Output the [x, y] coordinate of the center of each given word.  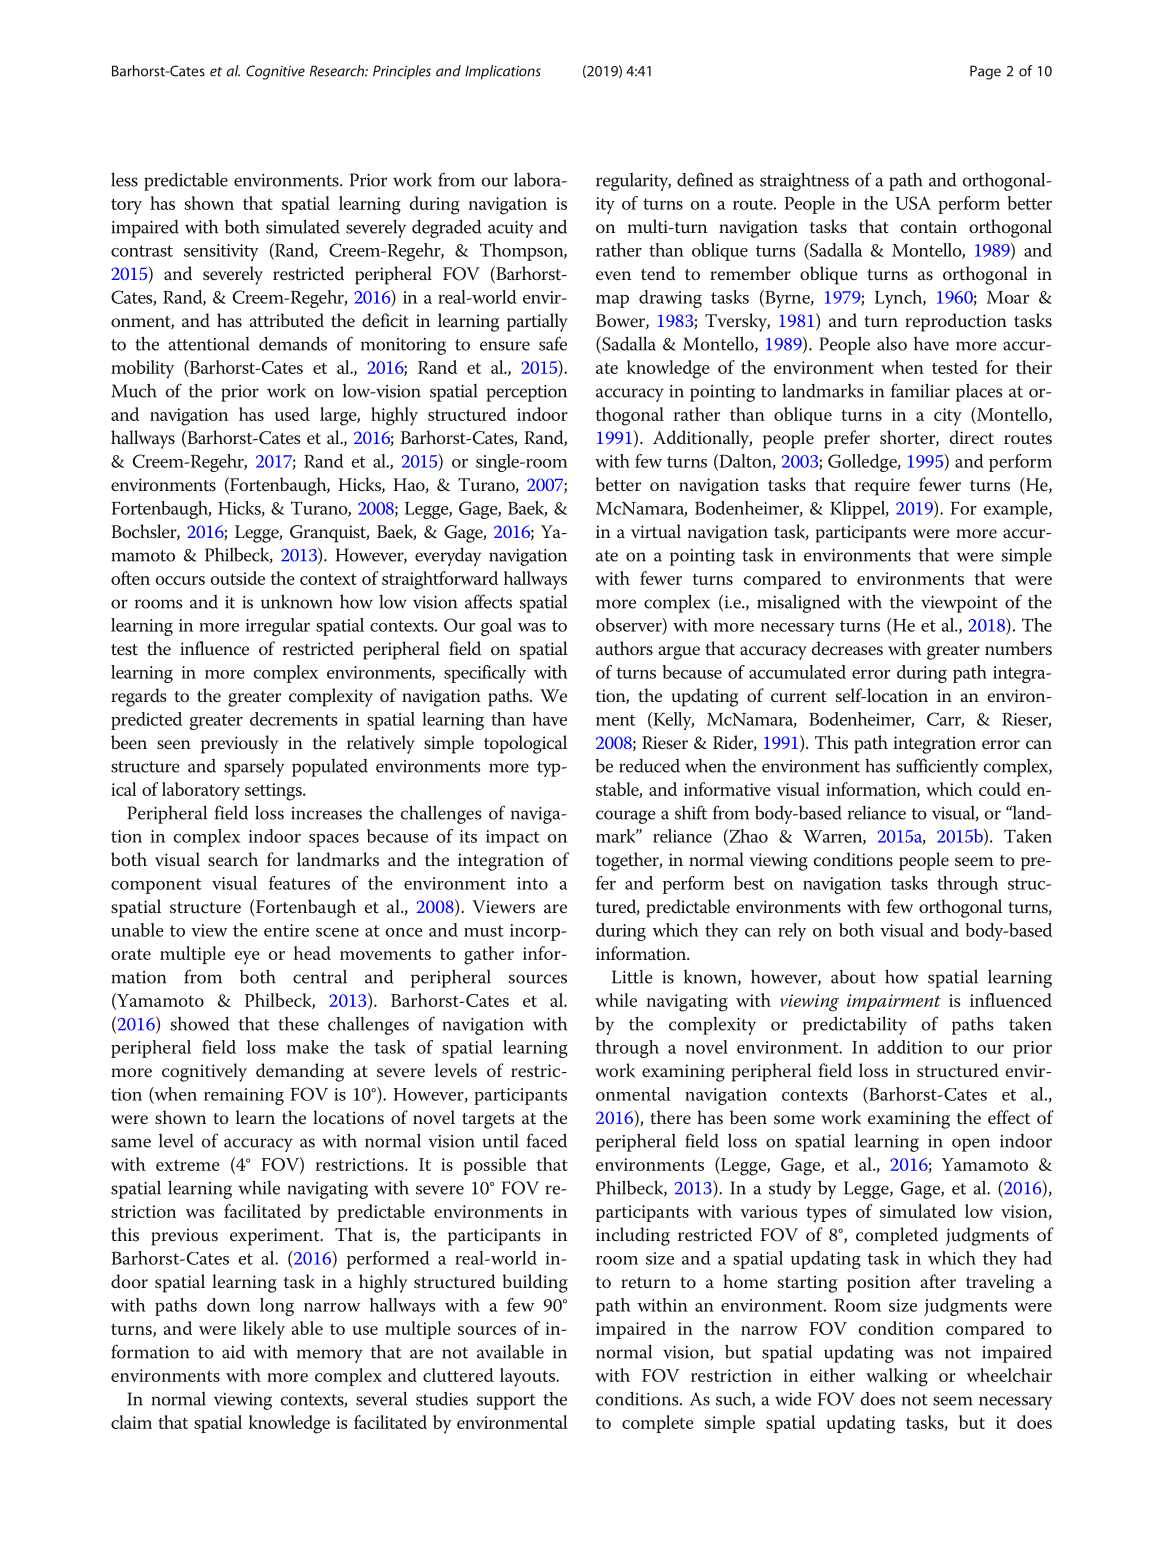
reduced [649, 766]
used [292, 414]
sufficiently [937, 767]
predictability [855, 1025]
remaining [244, 1096]
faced [547, 1140]
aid [233, 1351]
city [948, 417]
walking [897, 1377]
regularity [633, 182]
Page [985, 72]
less [124, 179]
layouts [528, 1377]
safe [553, 343]
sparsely [254, 767]
